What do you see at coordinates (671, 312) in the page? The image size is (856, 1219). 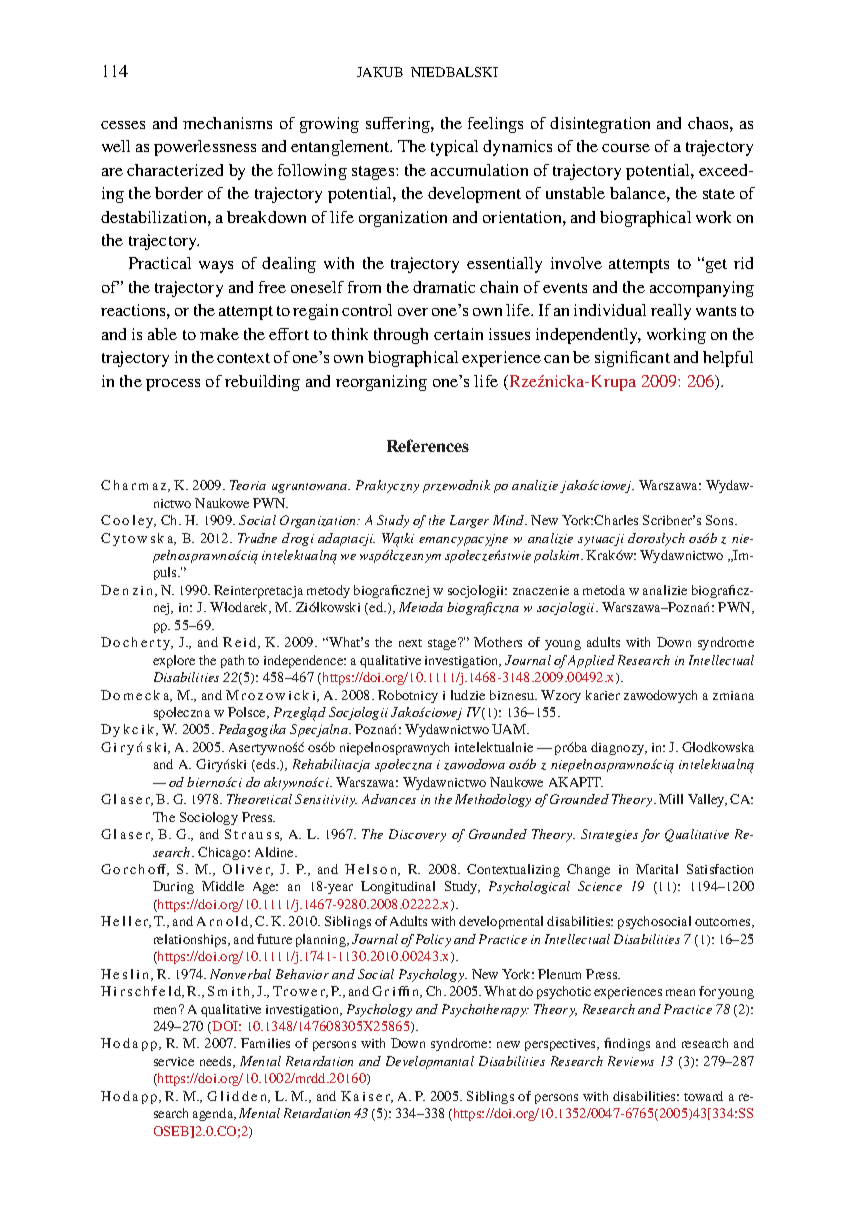 I see `really` at bounding box center [671, 312].
